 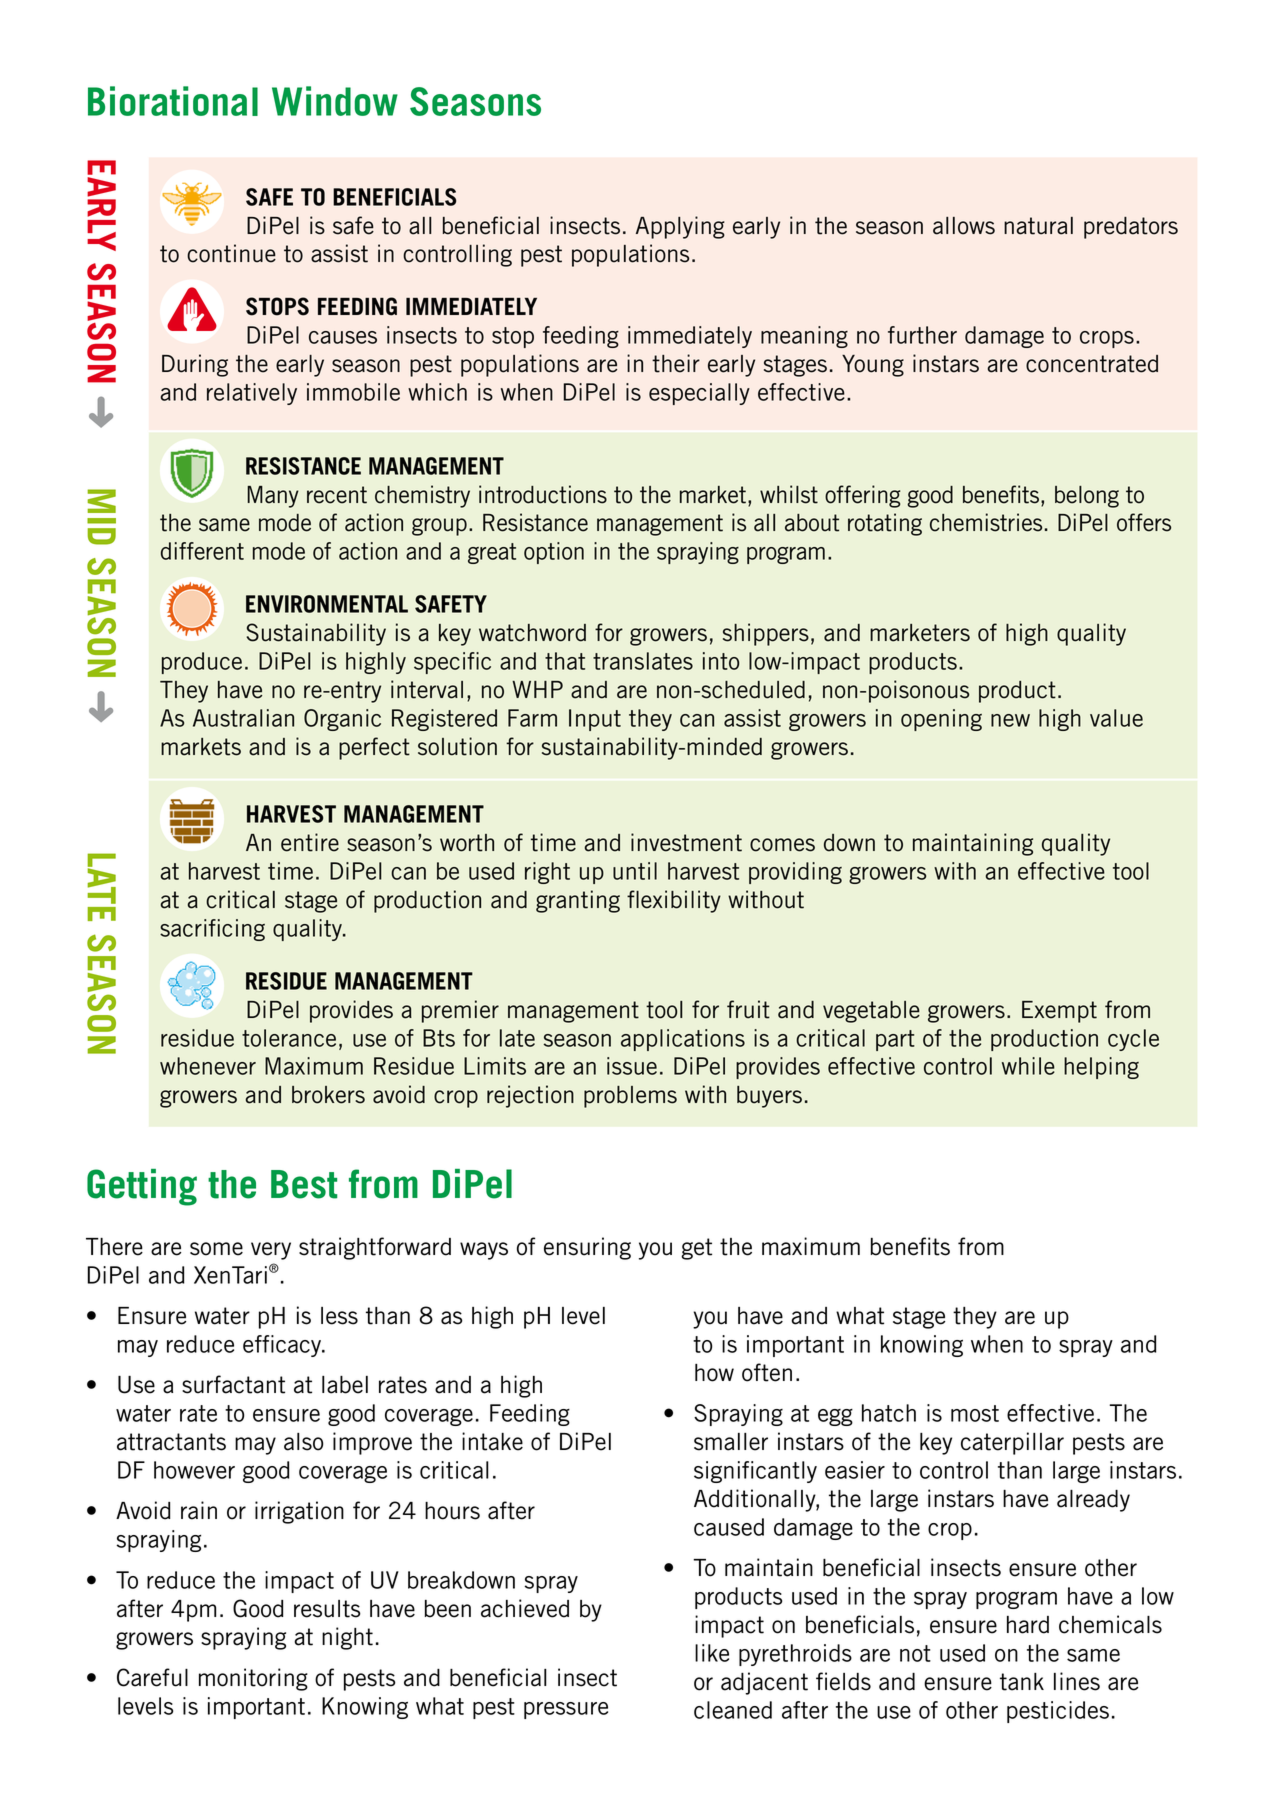 What do you see at coordinates (304, 1184) in the screenshot?
I see `Best` at bounding box center [304, 1184].
